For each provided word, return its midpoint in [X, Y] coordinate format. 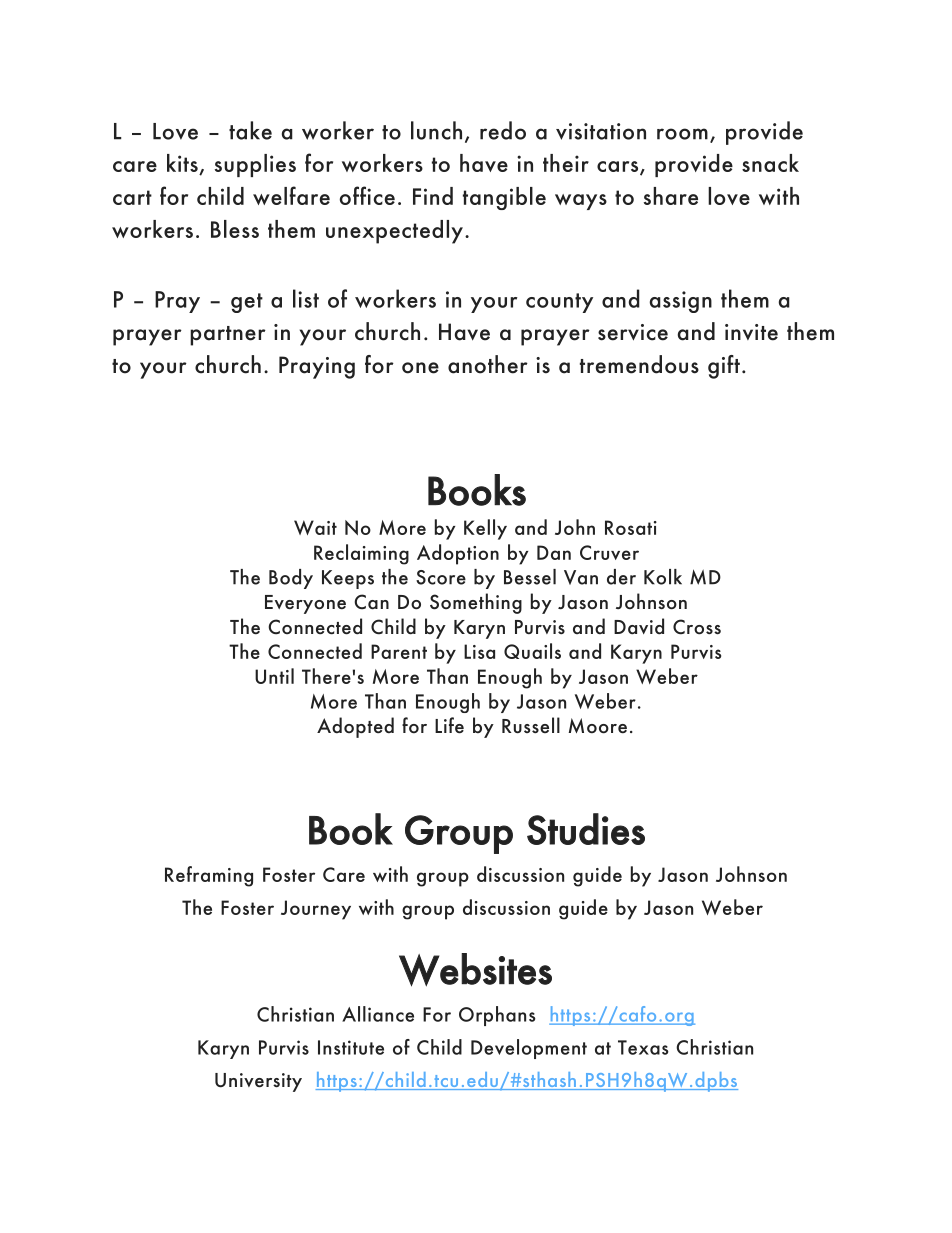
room [682, 134]
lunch [436, 130]
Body [291, 579]
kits [183, 164]
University [258, 1082]
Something [476, 603]
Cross [697, 627]
